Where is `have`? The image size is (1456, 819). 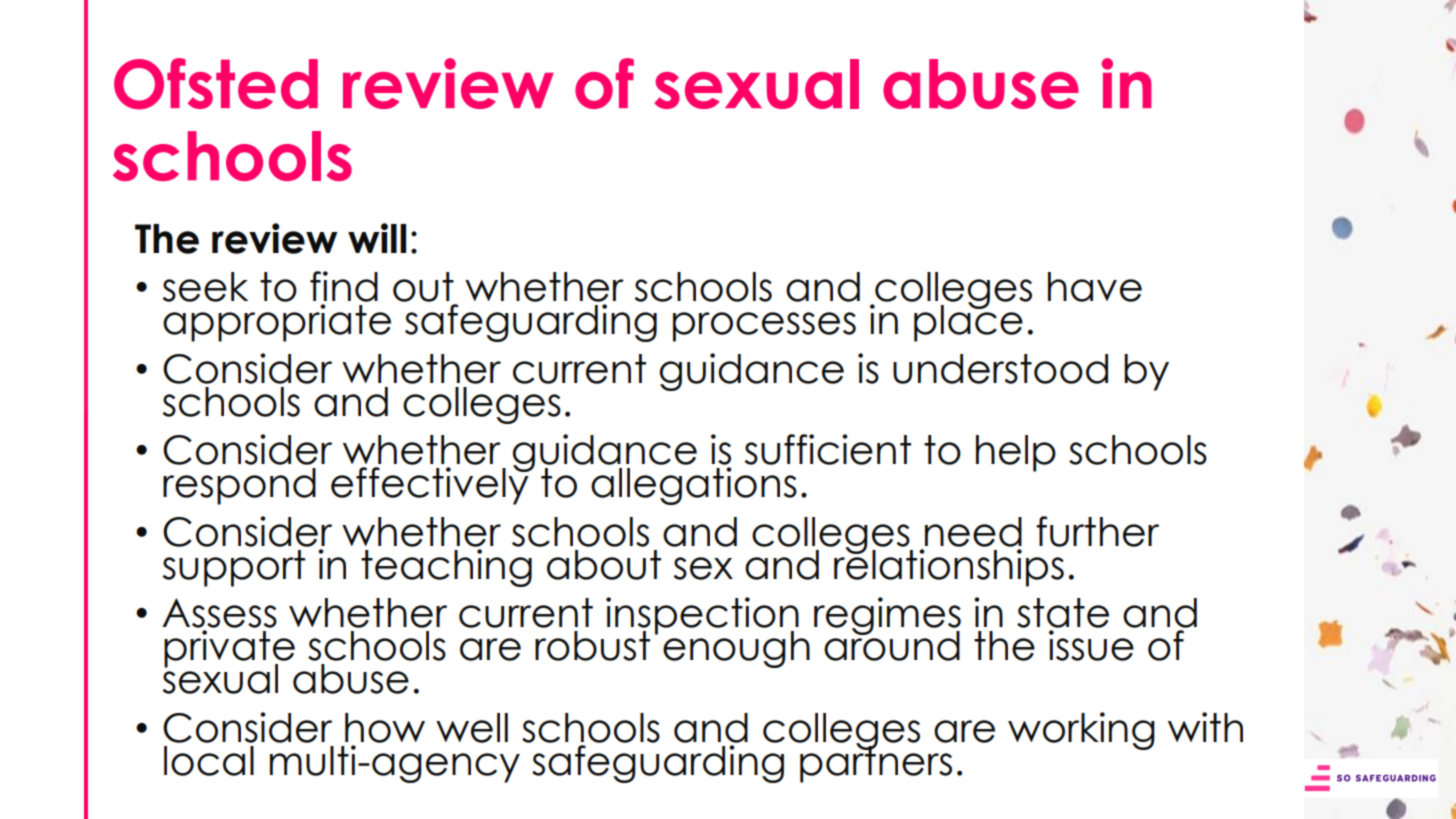
have is located at coordinates (1095, 287).
